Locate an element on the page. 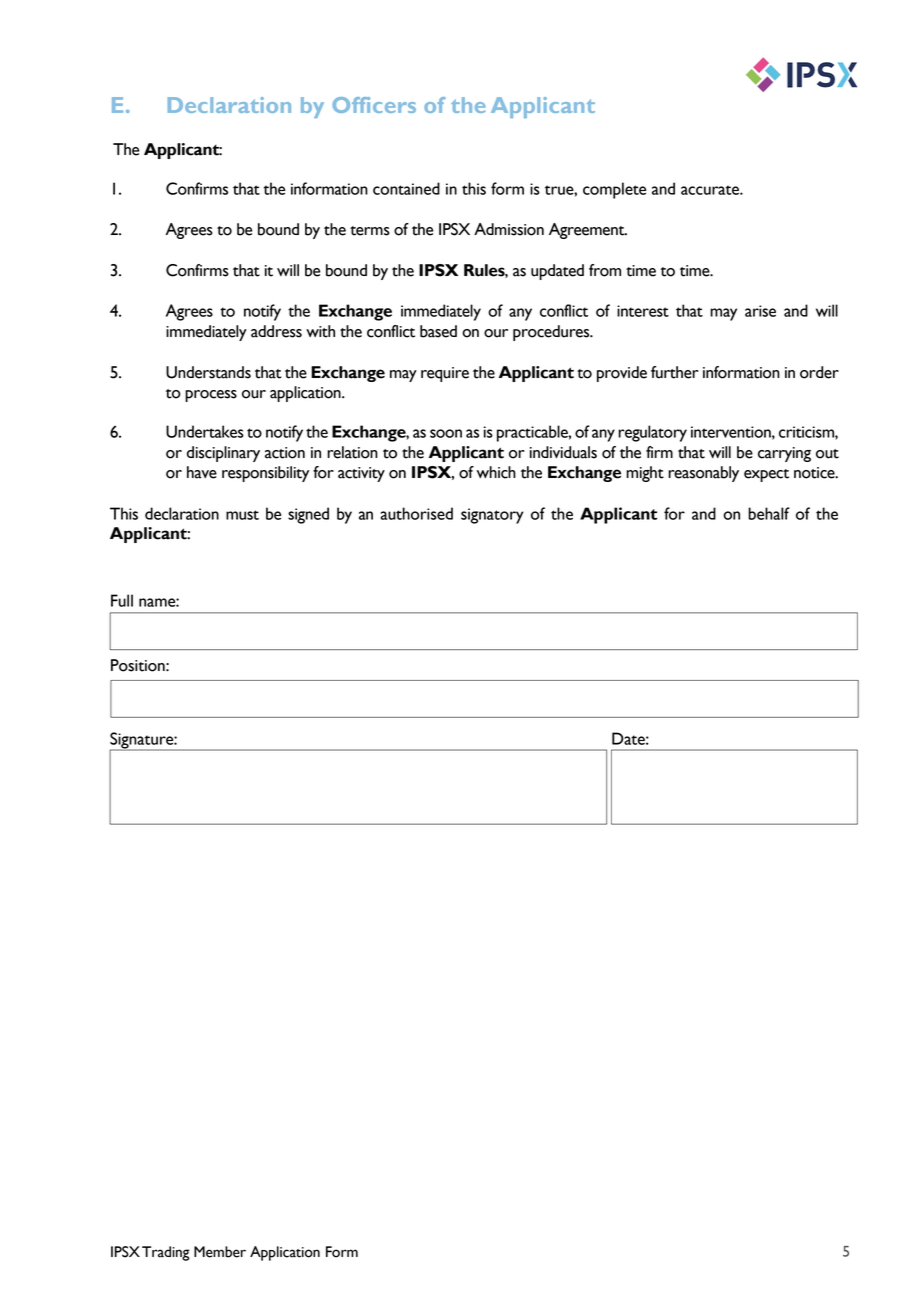 This image has width=924, height=1307. Full is located at coordinates (122, 600).
